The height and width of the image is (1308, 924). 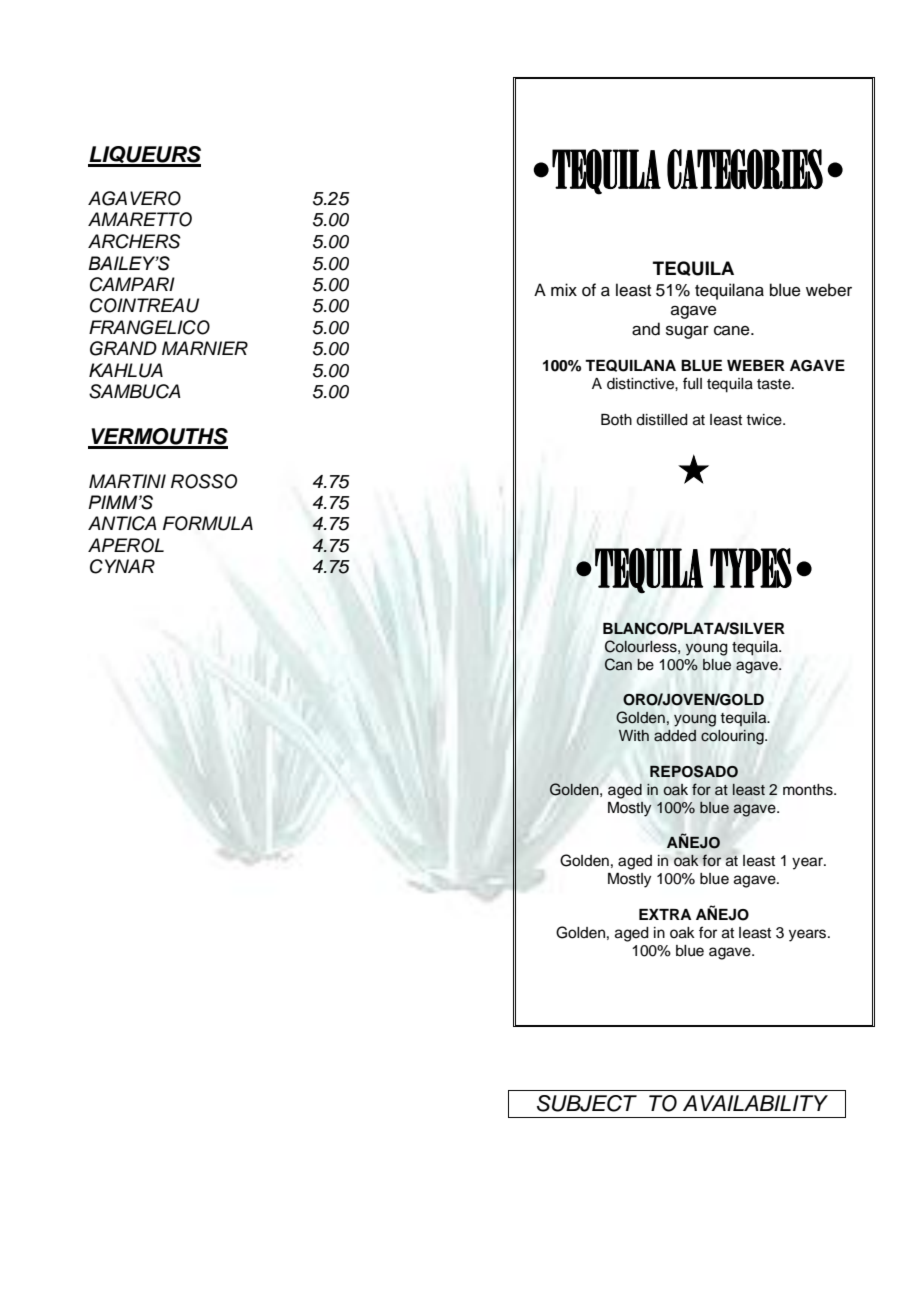 What do you see at coordinates (587, 1103) in the image?
I see `SUBJECT` at bounding box center [587, 1103].
